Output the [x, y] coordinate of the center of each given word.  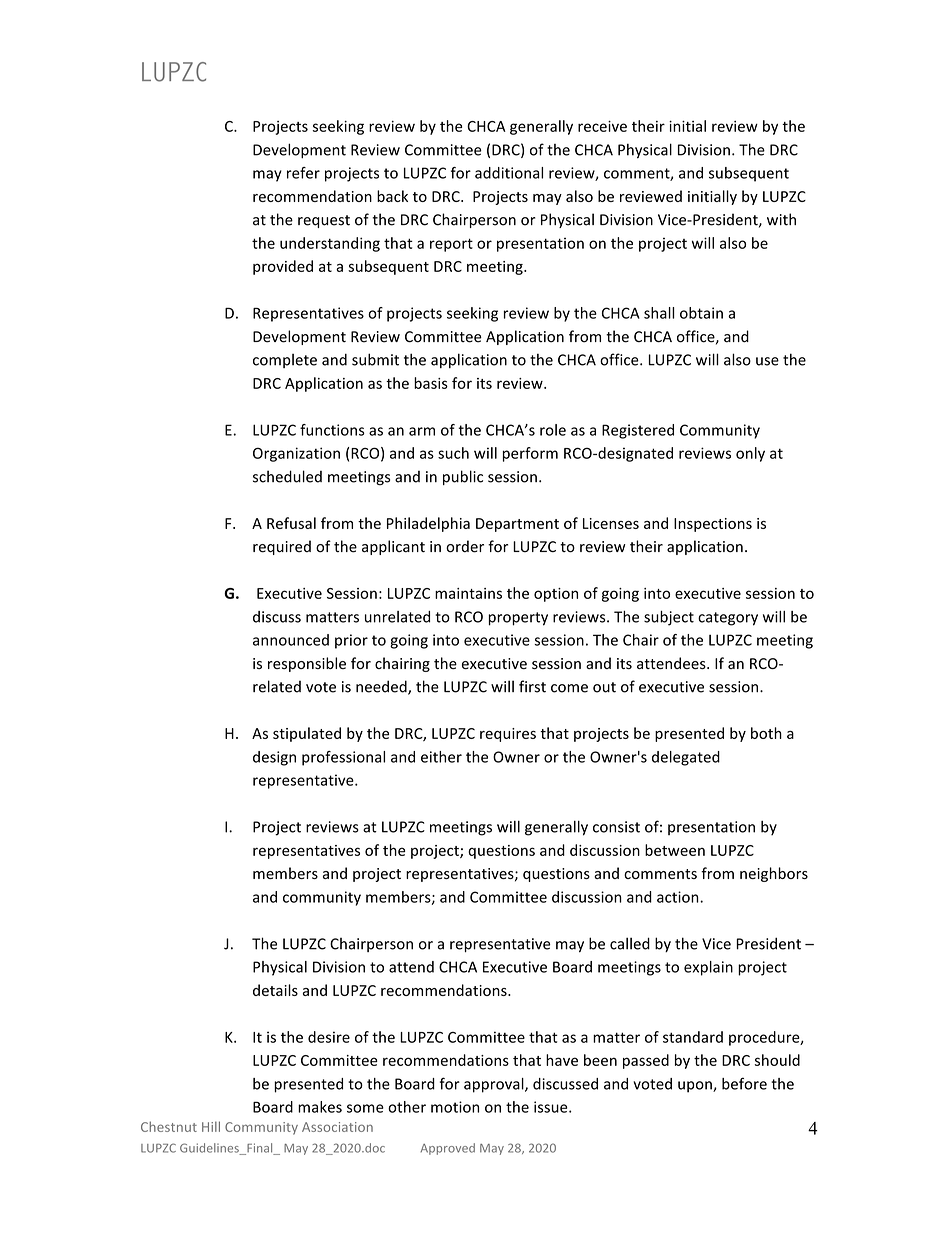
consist [616, 827]
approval [495, 1085]
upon [696, 1087]
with [781, 219]
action [679, 897]
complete [285, 361]
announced [291, 640]
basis [431, 383]
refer [303, 173]
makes [320, 1107]
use [767, 361]
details [275, 990]
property [518, 619]
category [728, 619]
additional [509, 173]
